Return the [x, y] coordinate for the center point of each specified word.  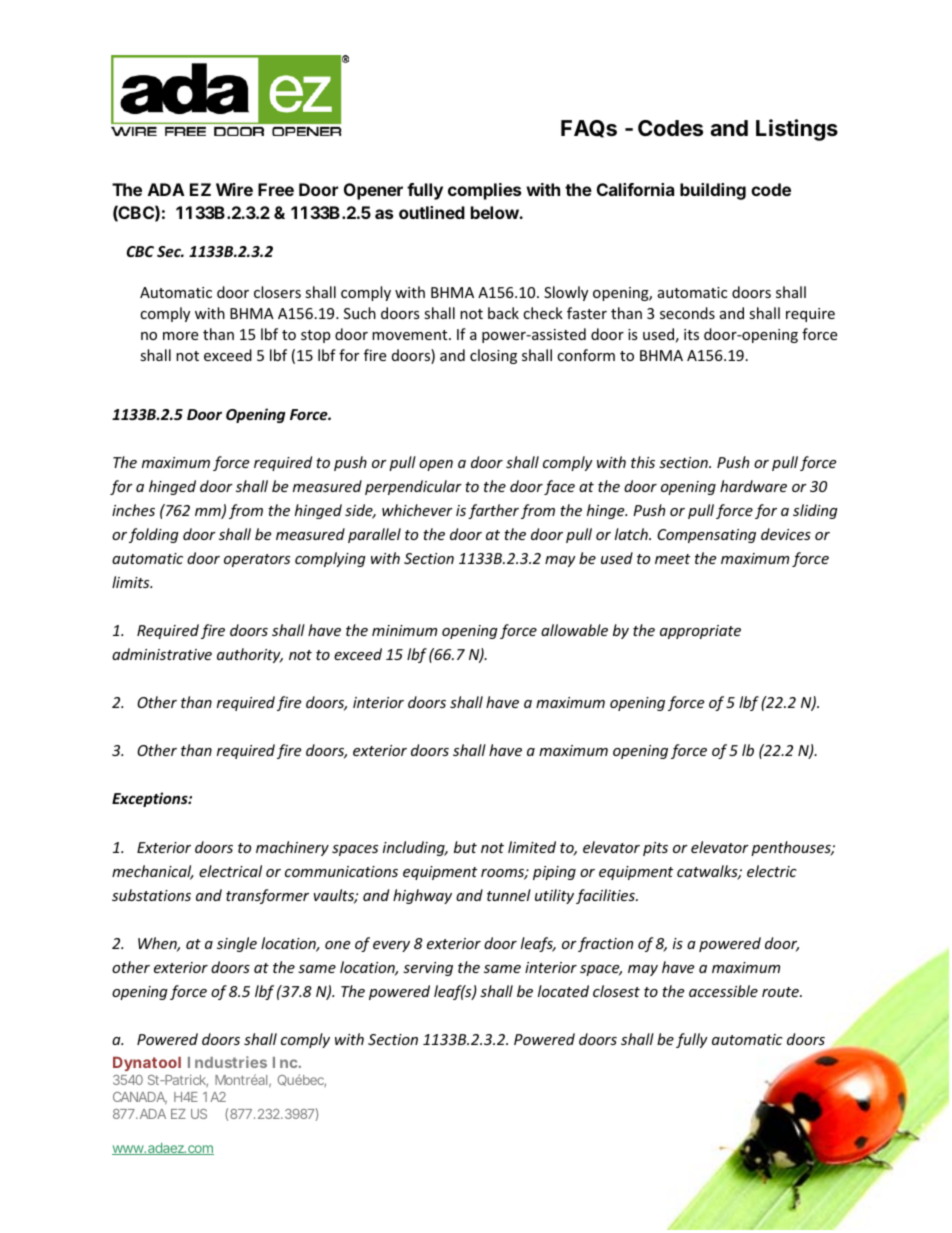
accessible [723, 991]
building [713, 191]
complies [484, 191]
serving [428, 969]
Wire [234, 189]
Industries [227, 1062]
